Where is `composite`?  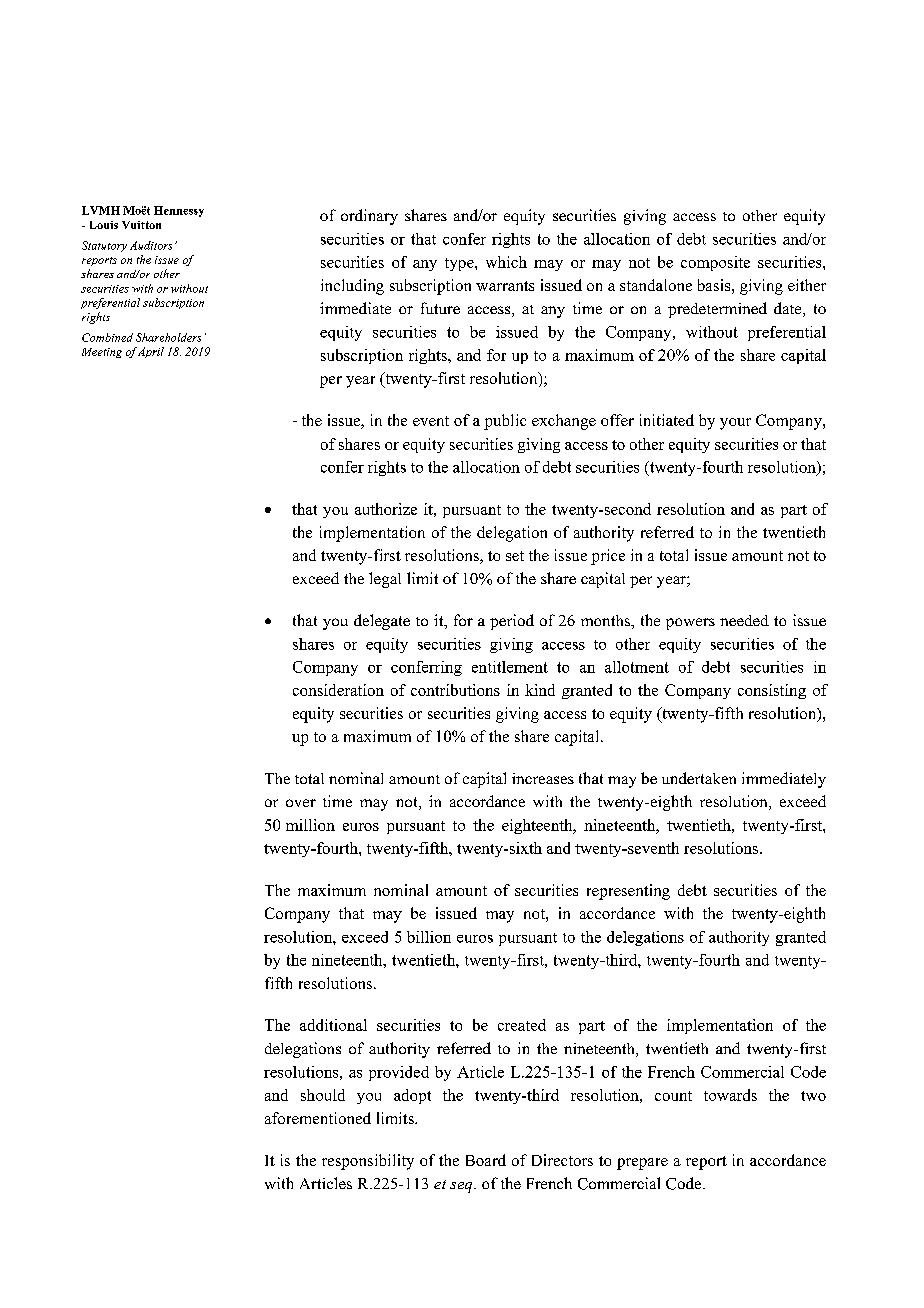
composite is located at coordinates (715, 263).
